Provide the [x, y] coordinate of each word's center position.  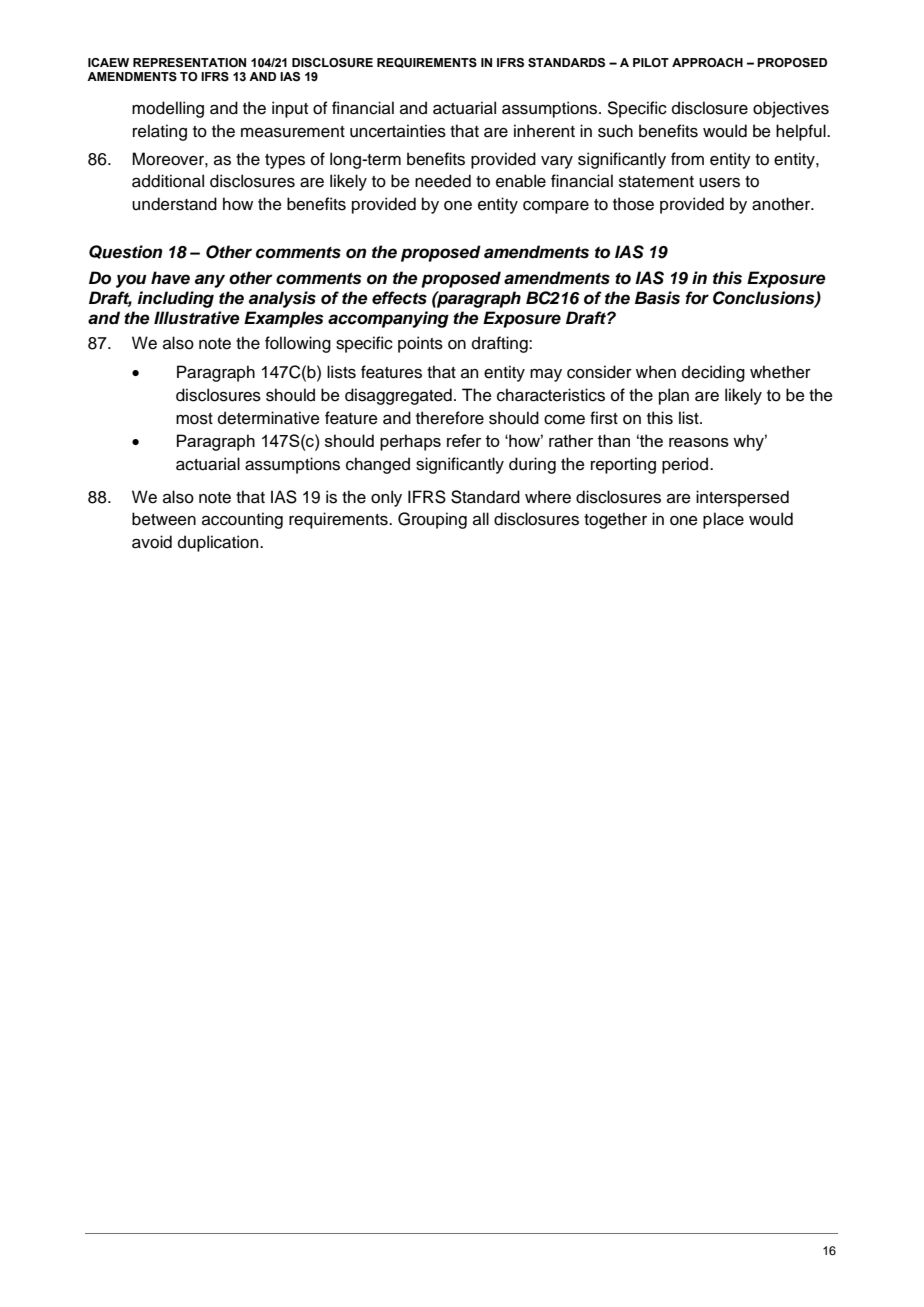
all [481, 519]
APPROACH [707, 62]
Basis [657, 298]
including [176, 299]
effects [399, 298]
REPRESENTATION [189, 63]
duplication [219, 543]
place [723, 520]
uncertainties [398, 131]
